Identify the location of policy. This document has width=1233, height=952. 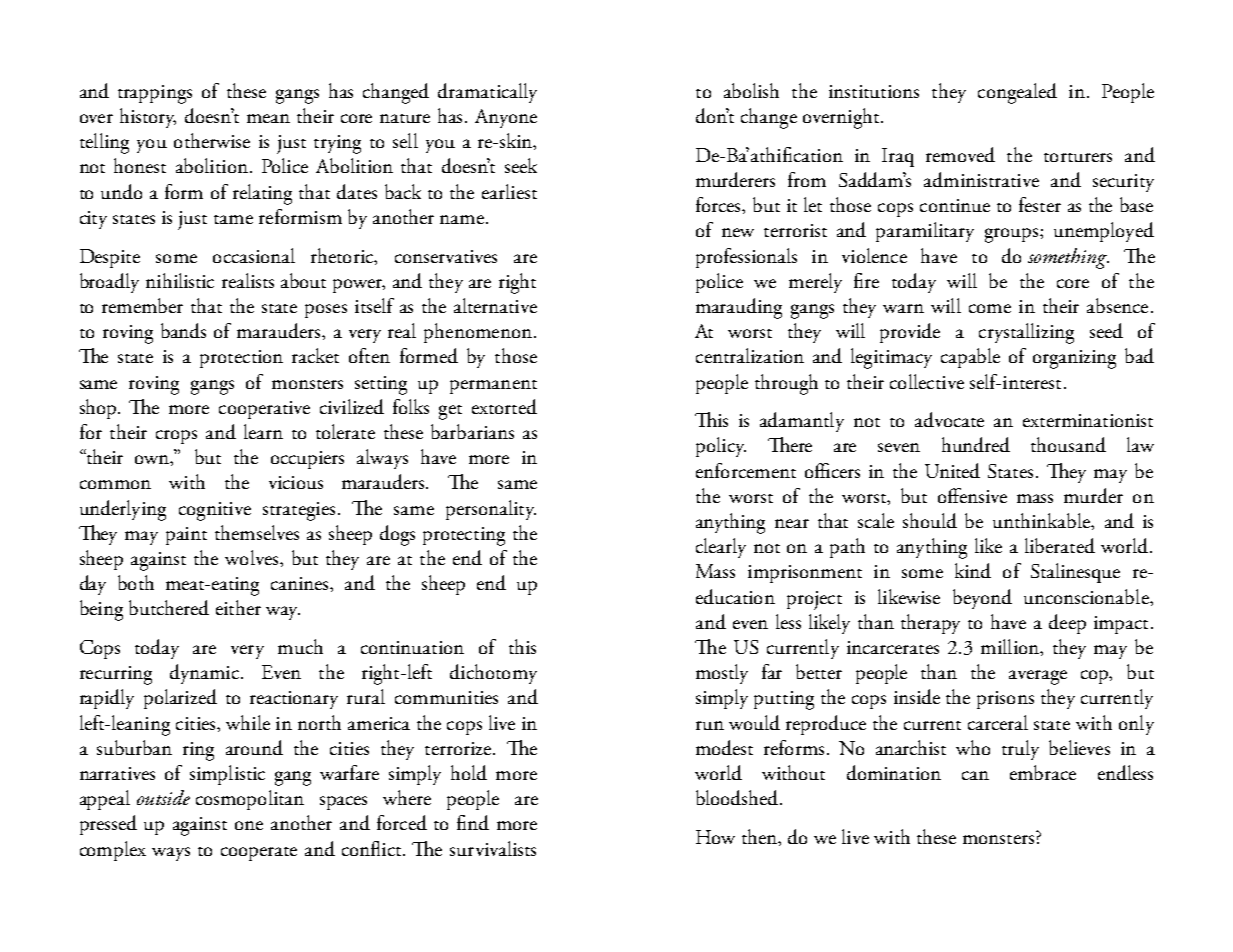
(721, 447).
